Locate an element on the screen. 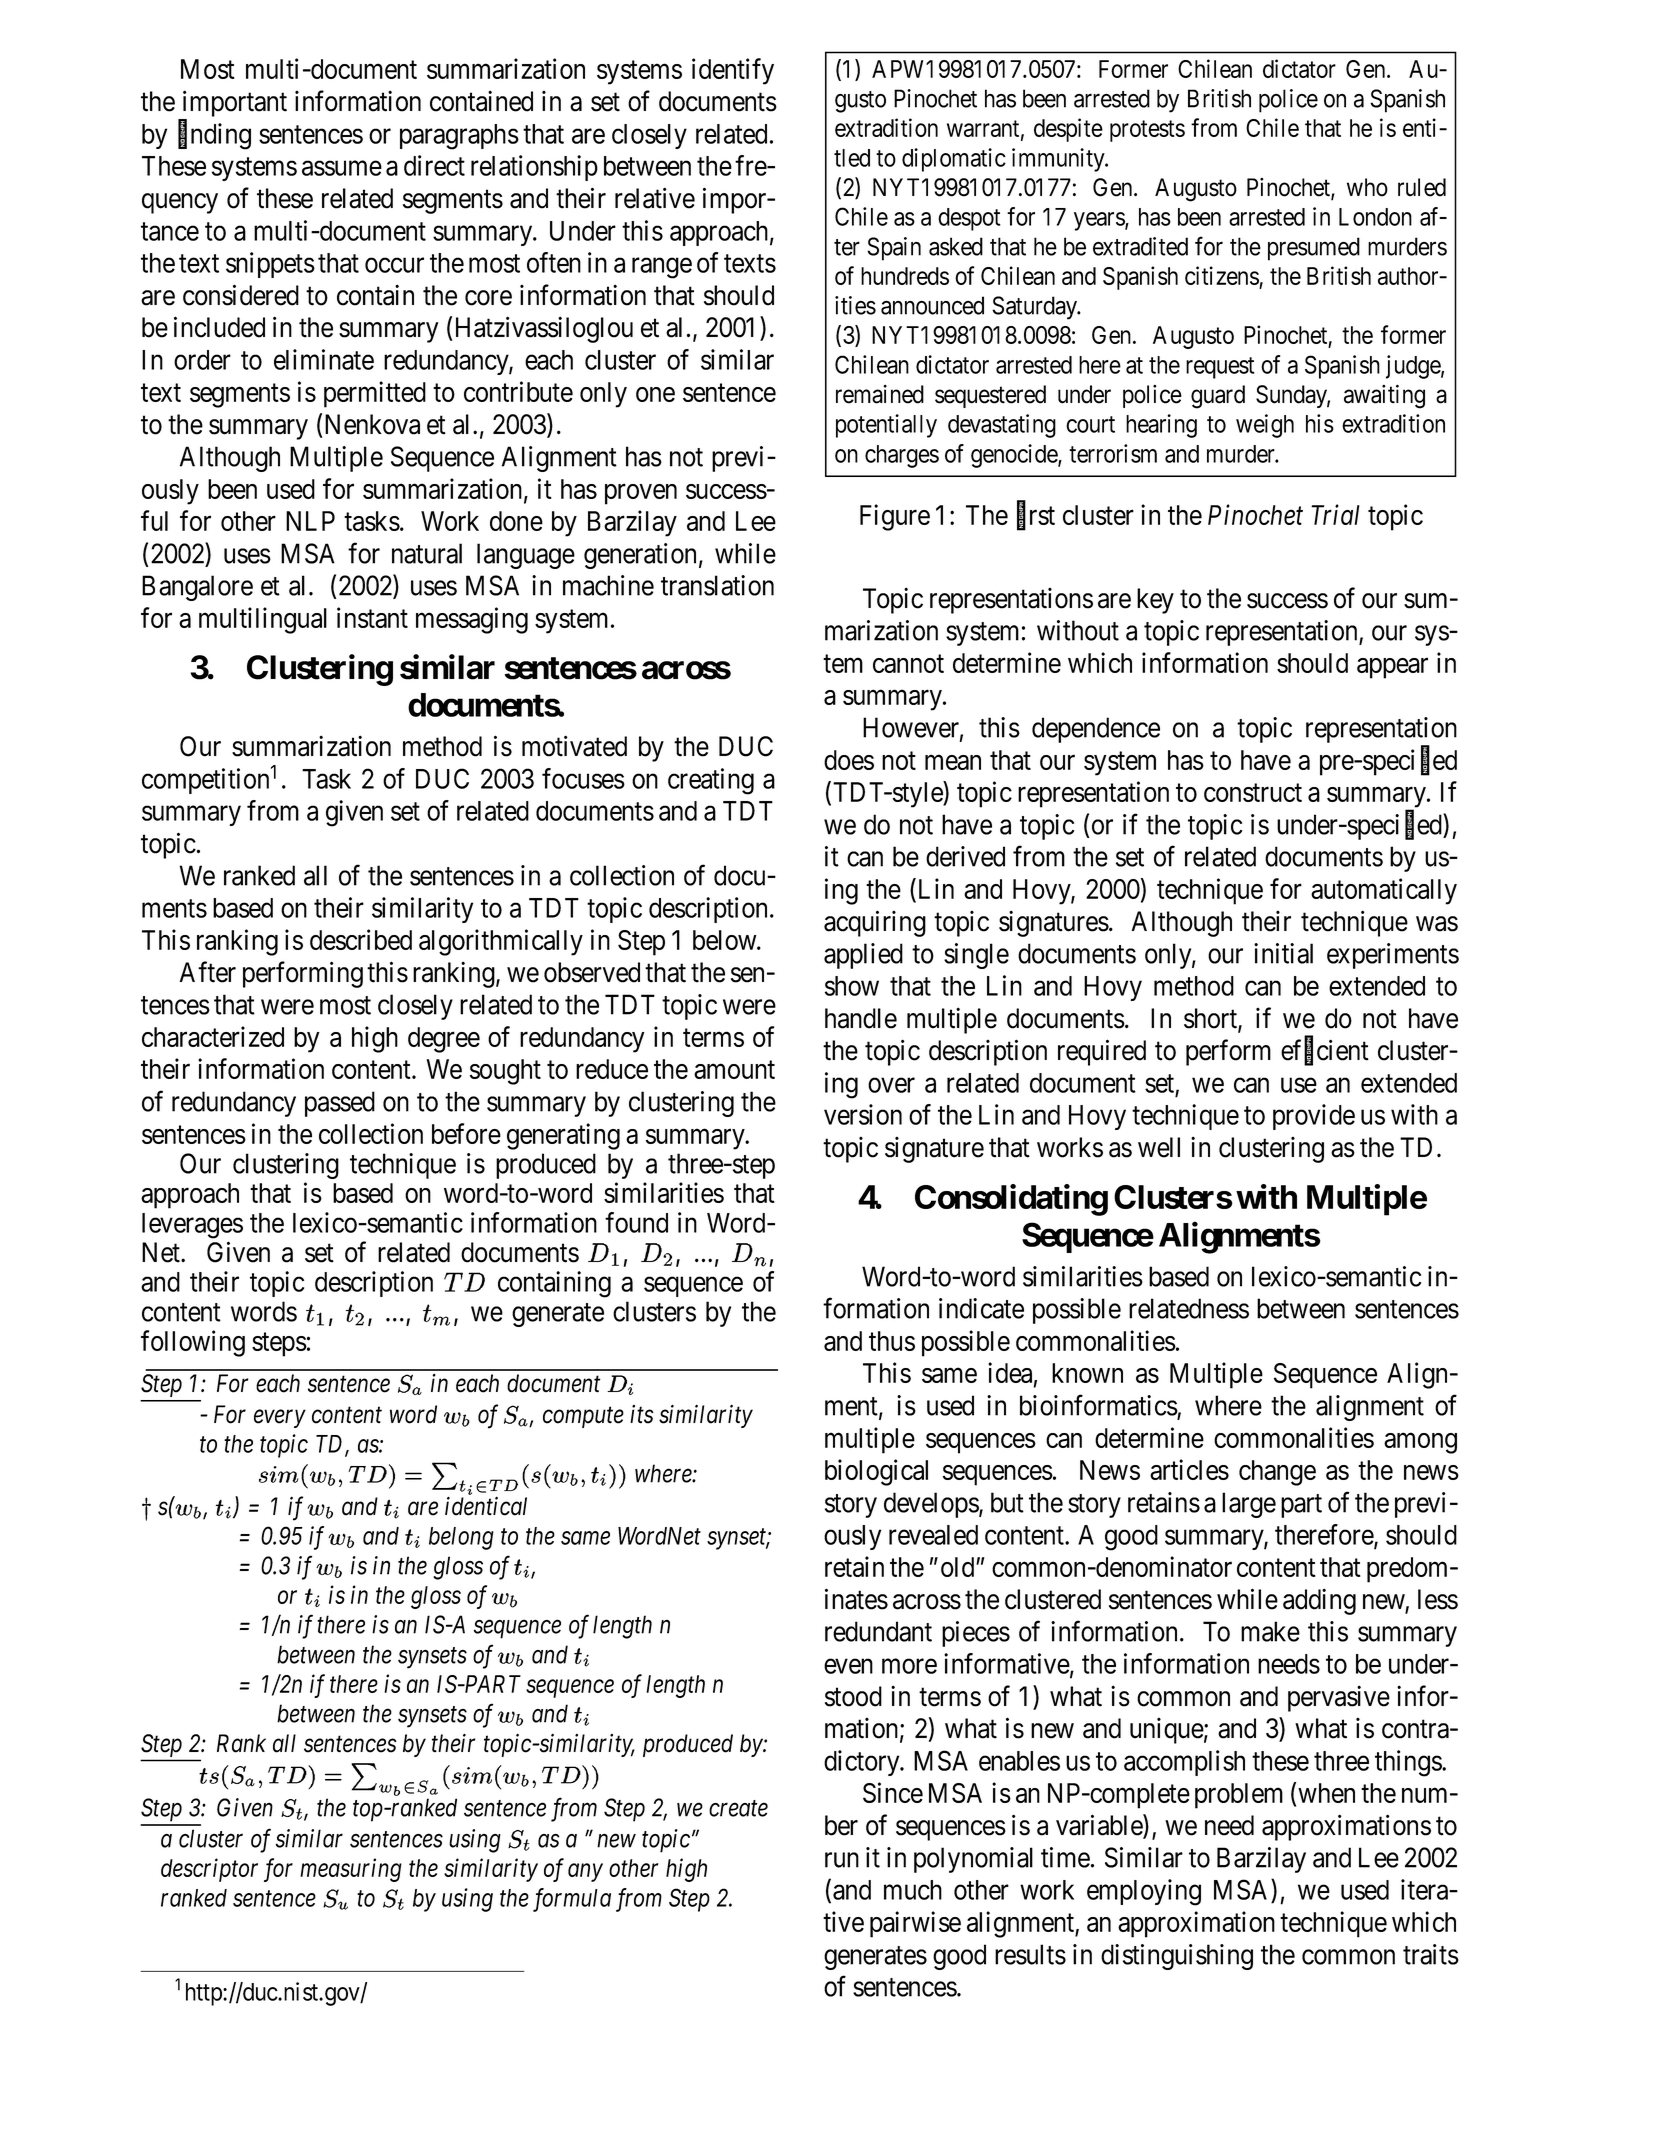 This screenshot has height=2139, width=1653. change is located at coordinates (1277, 1473).
